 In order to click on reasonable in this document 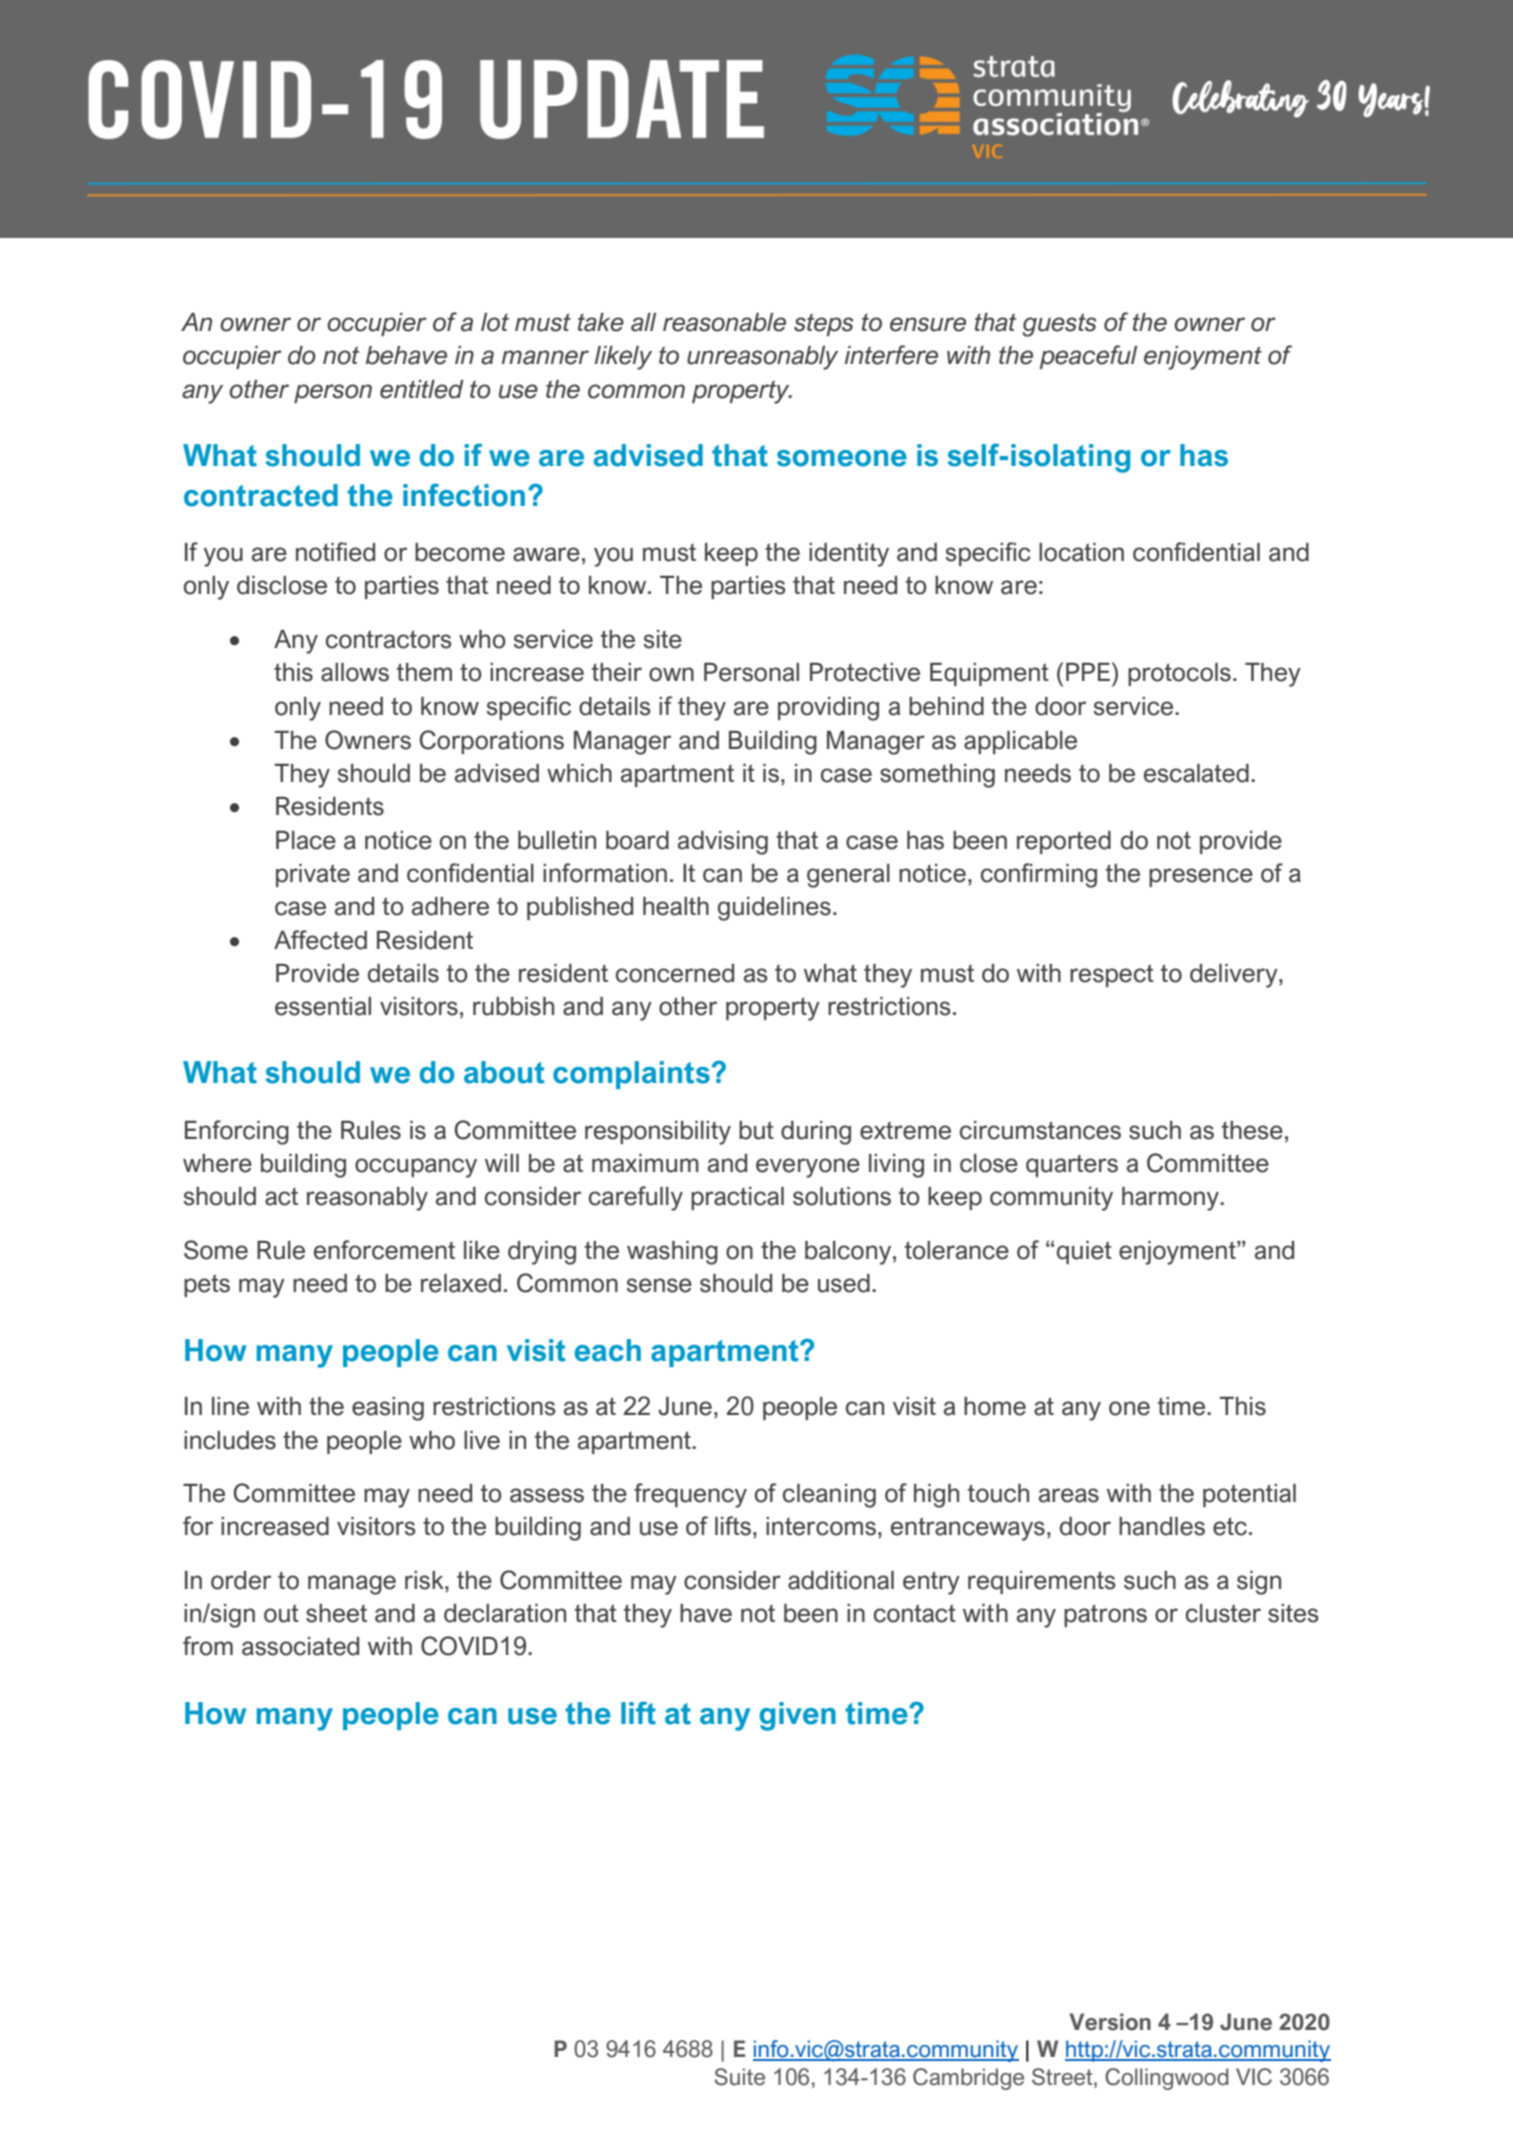, I will do `click(724, 322)`.
